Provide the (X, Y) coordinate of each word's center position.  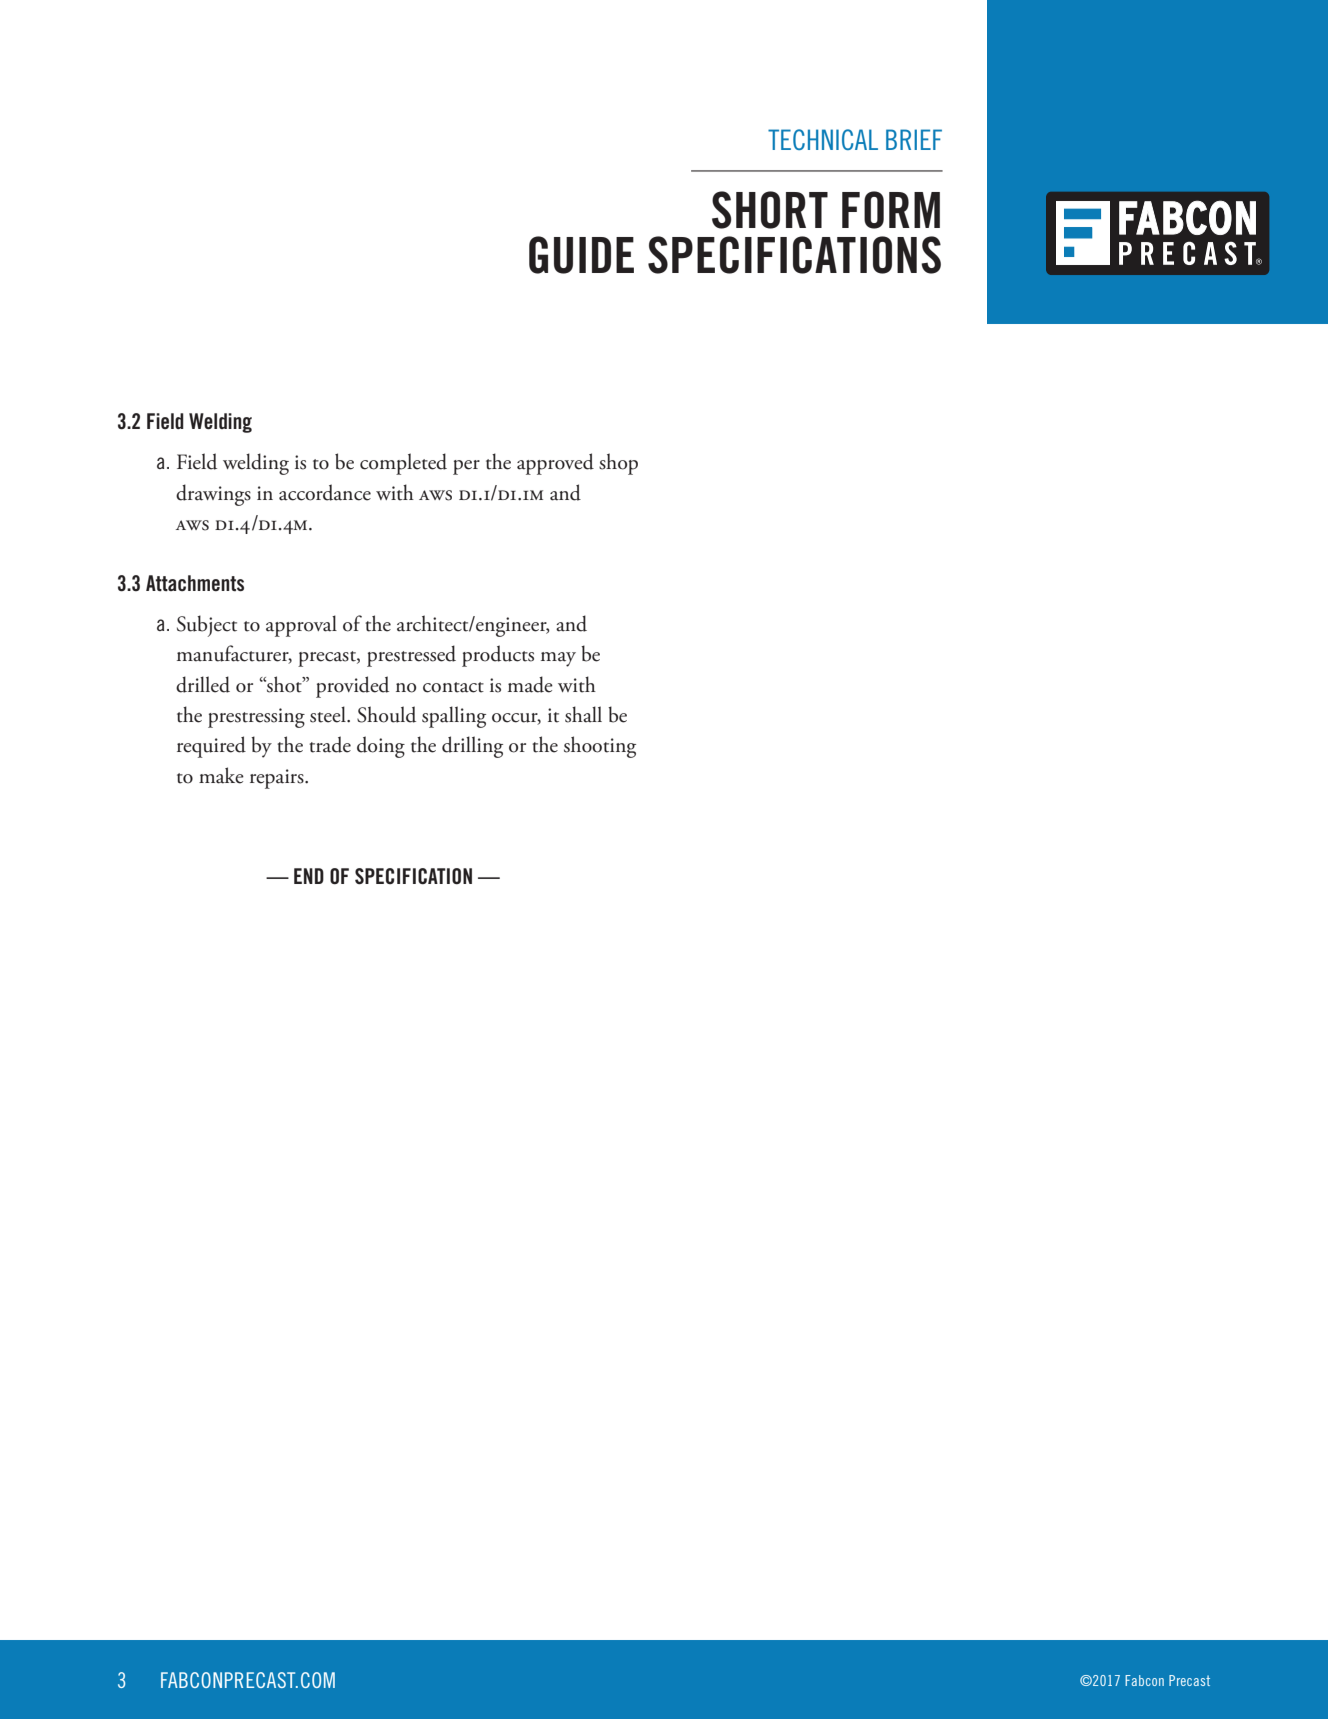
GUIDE (581, 255)
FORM (891, 210)
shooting (600, 747)
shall (583, 714)
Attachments (195, 583)
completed (403, 464)
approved (555, 464)
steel (329, 714)
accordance (325, 492)
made (530, 684)
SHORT (770, 210)
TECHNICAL (823, 139)
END (309, 876)
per (466, 467)
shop (618, 464)
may (558, 659)
